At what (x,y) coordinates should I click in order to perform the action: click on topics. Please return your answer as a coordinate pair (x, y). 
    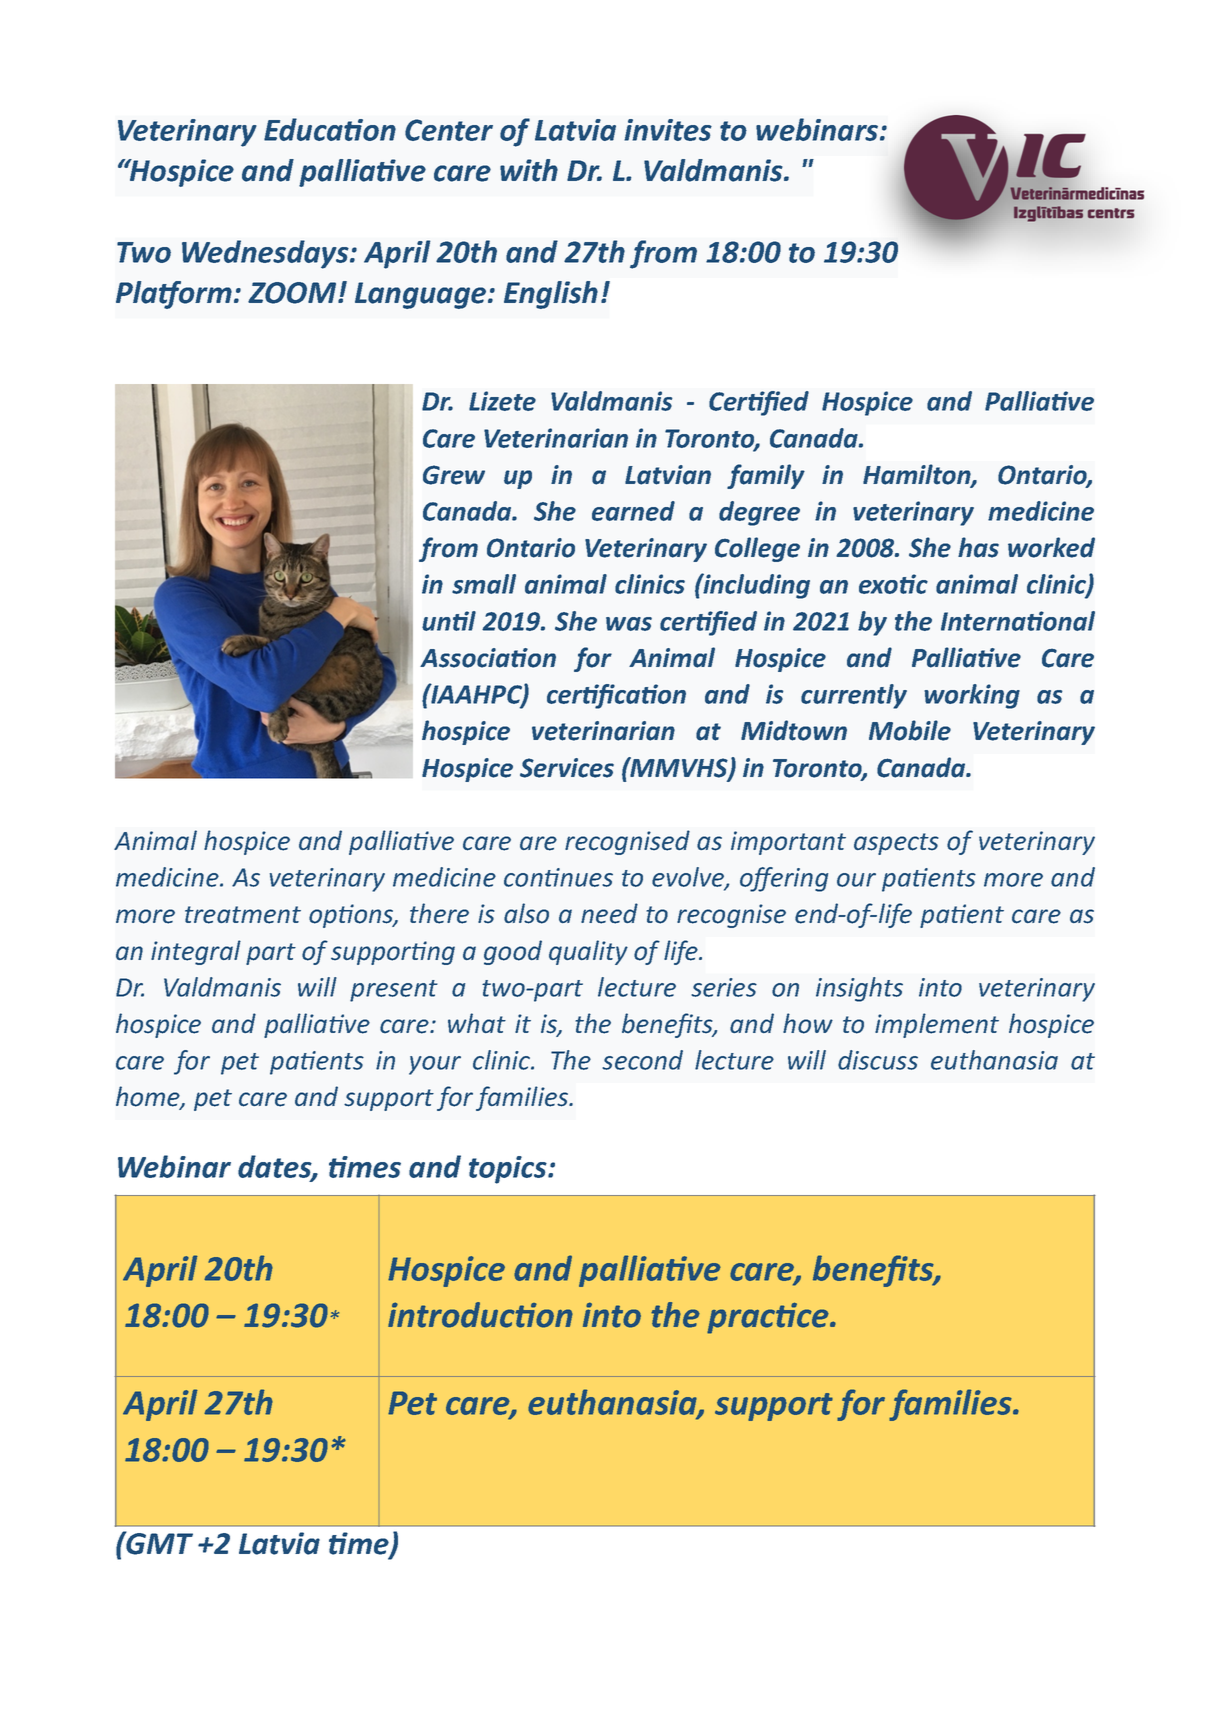
    Looking at the image, I should click on (509, 1170).
